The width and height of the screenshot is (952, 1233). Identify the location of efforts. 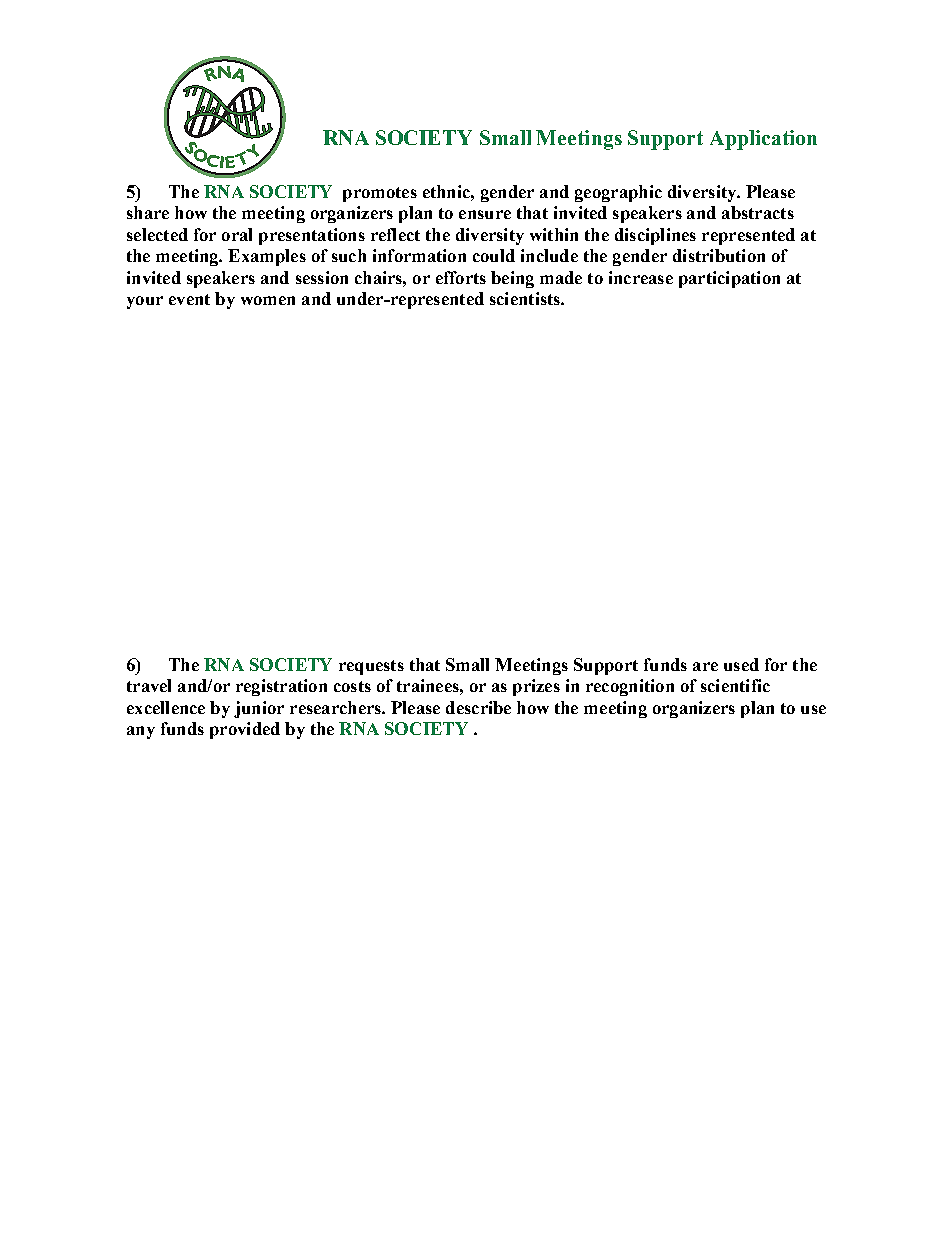
(461, 277).
